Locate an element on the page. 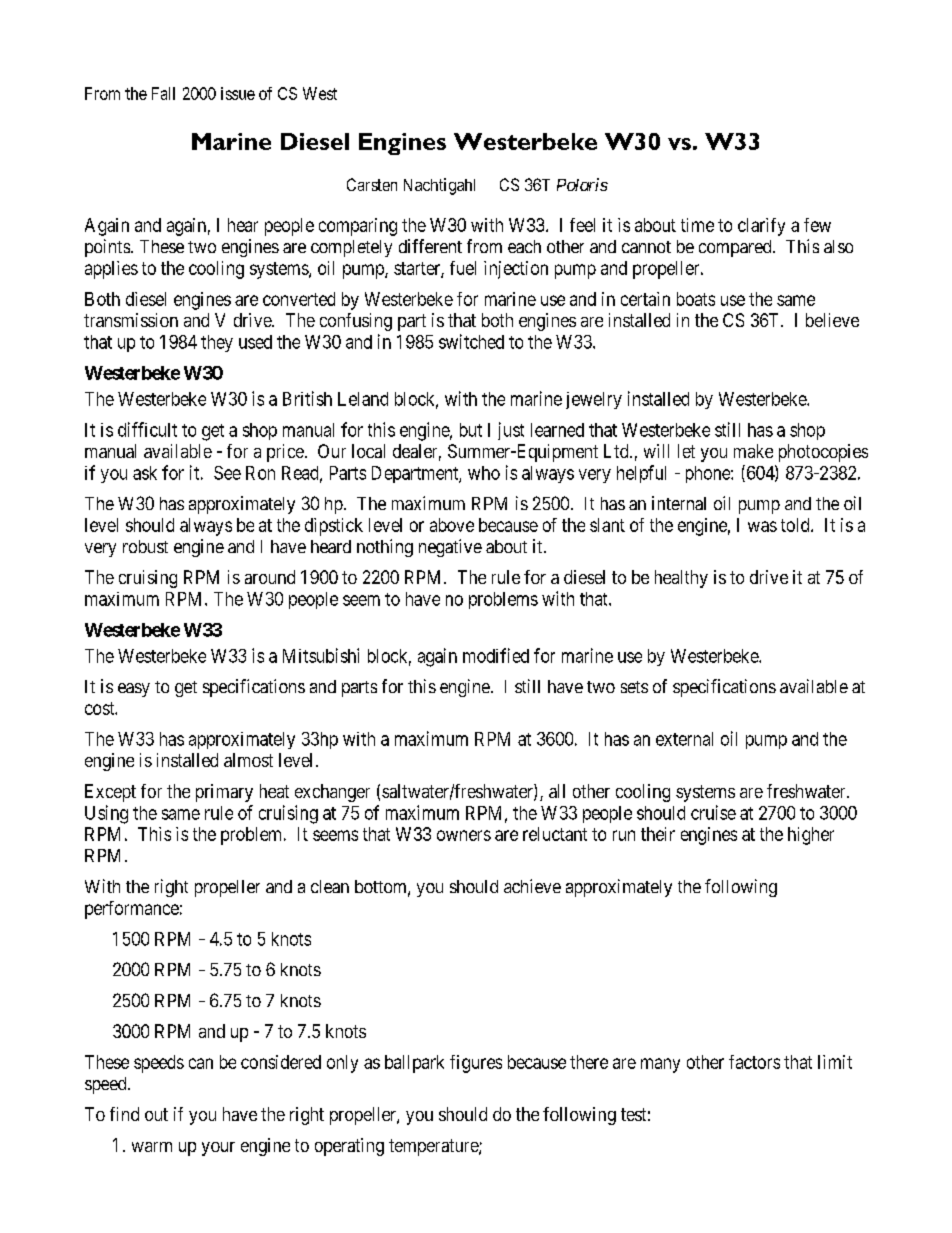  performance is located at coordinates (132, 910).
